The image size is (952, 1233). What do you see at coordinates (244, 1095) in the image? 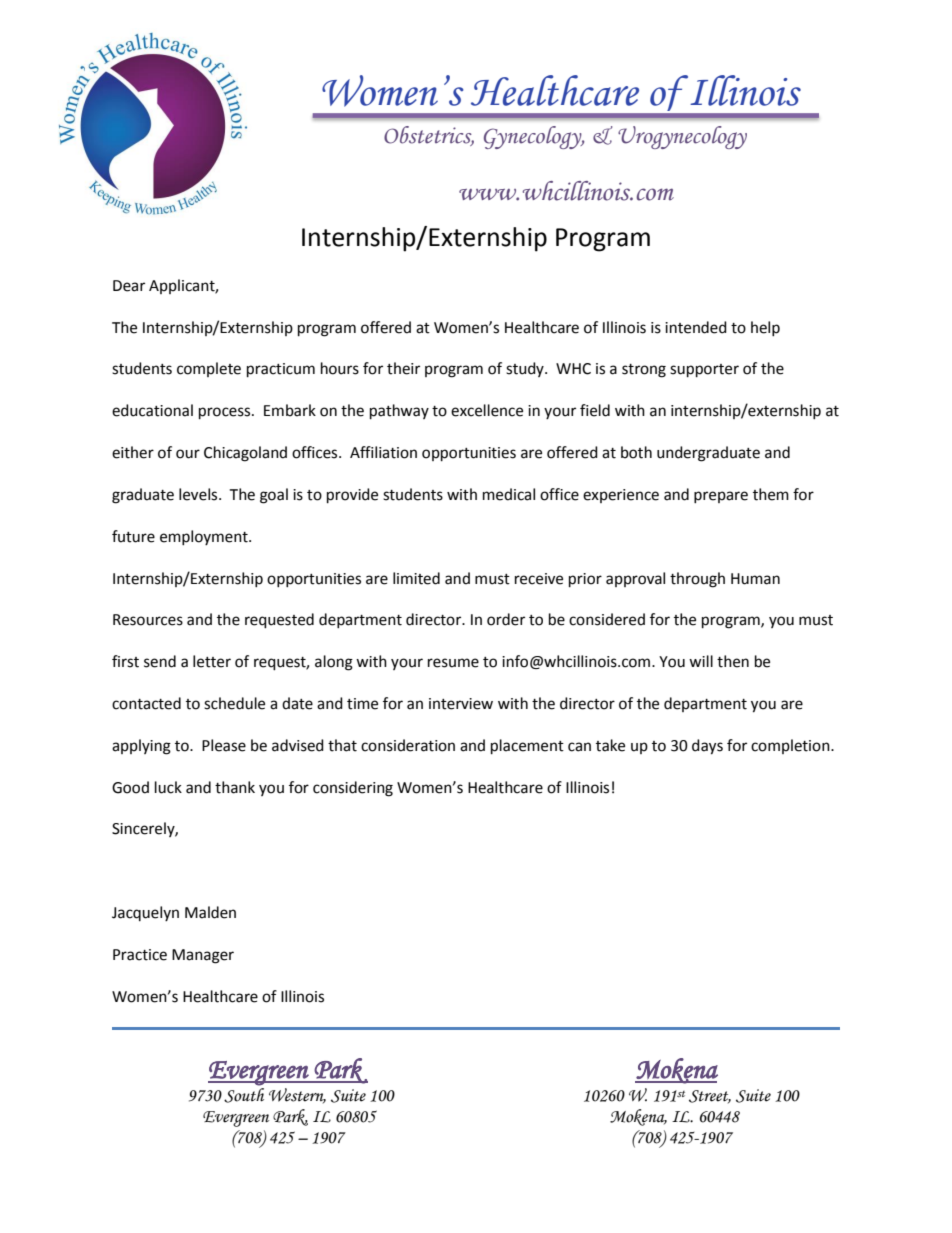
I see `South` at bounding box center [244, 1095].
